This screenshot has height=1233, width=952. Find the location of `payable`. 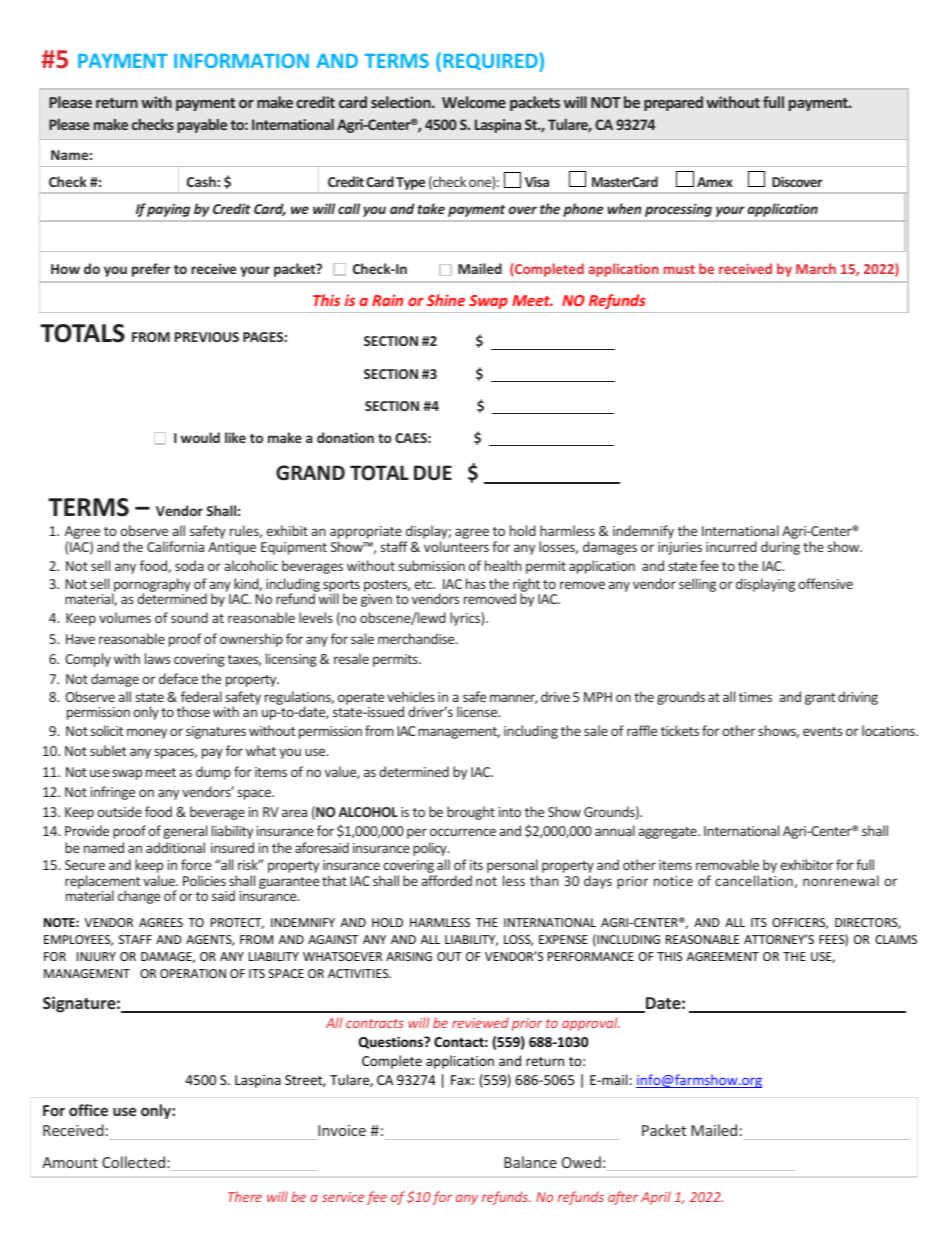

payable is located at coordinates (202, 126).
